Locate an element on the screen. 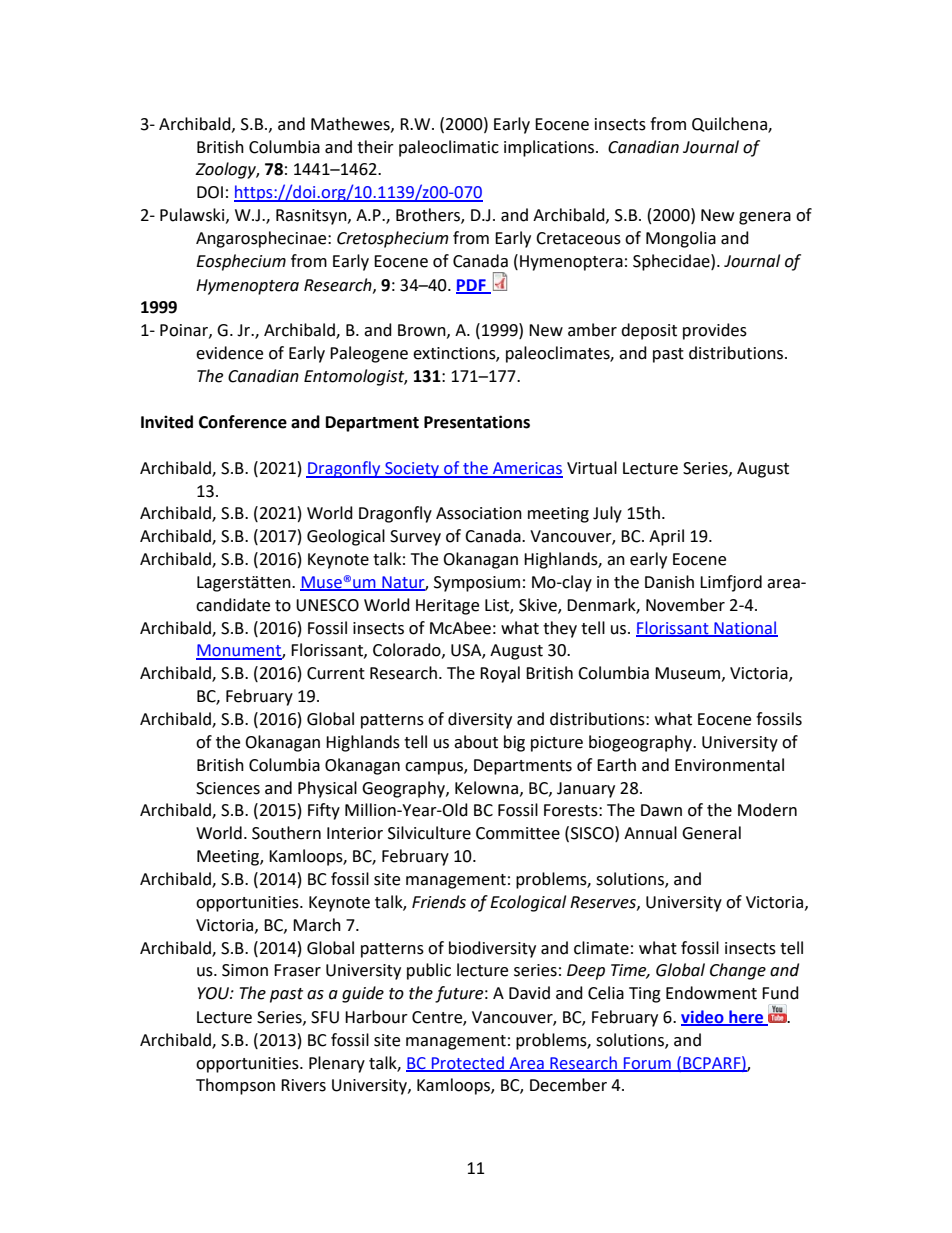 The height and width of the screenshot is (1233, 952). implications is located at coordinates (550, 148).
